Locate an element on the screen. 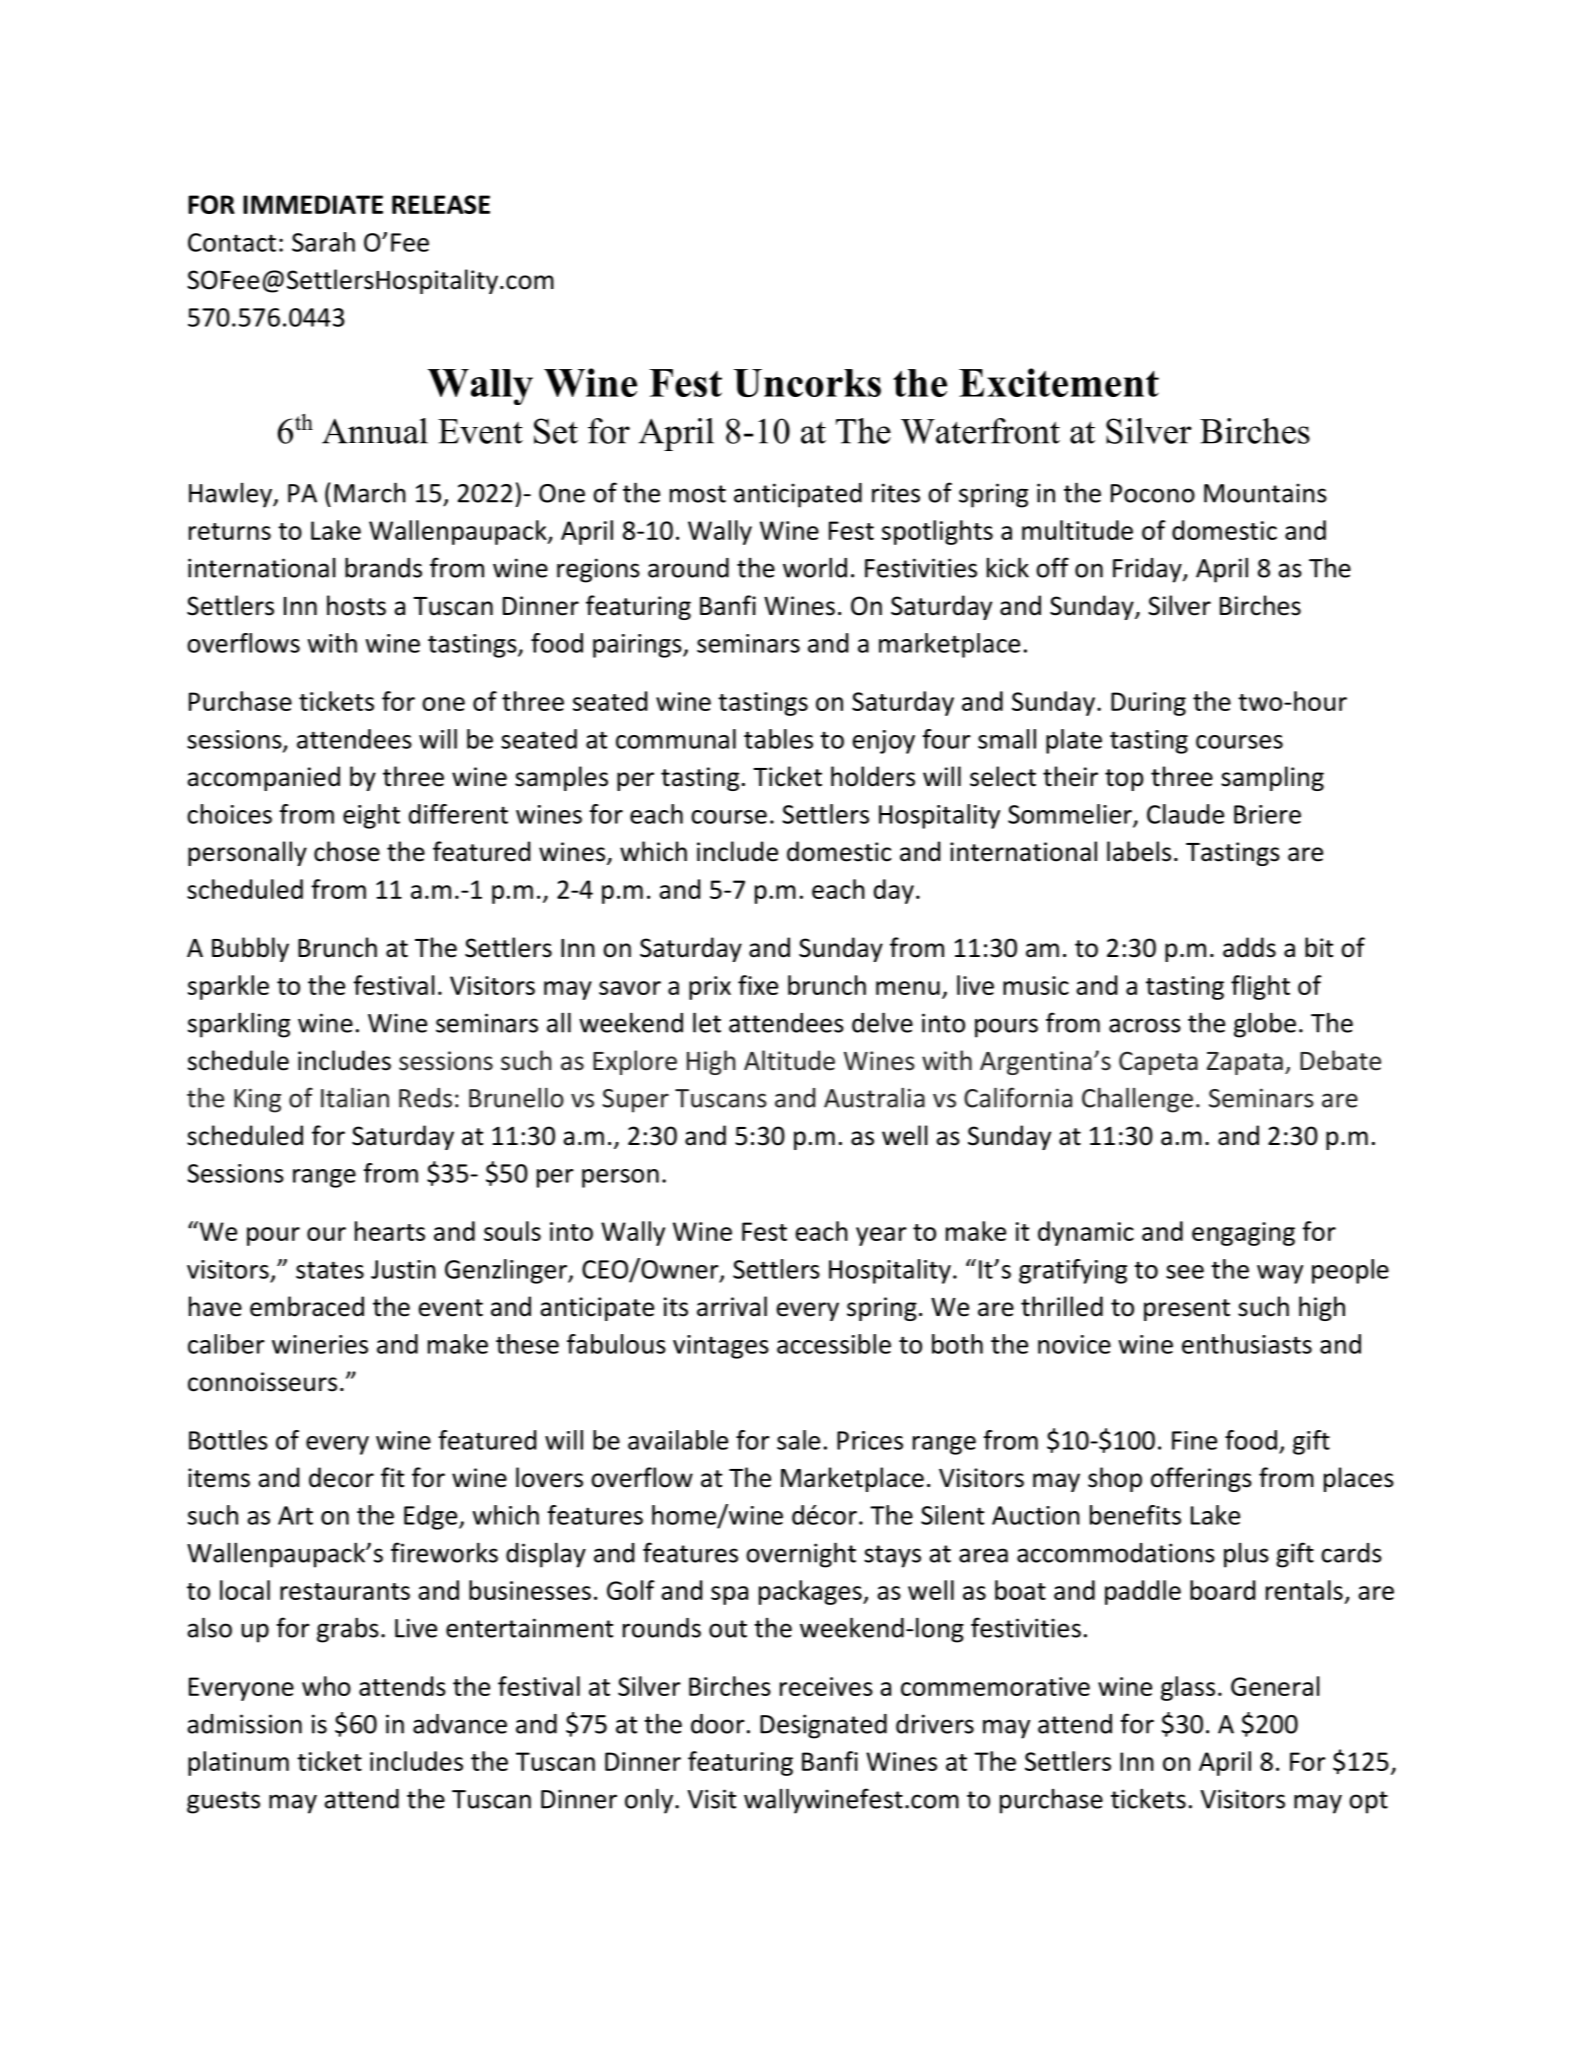  Excitement is located at coordinates (1059, 382).
